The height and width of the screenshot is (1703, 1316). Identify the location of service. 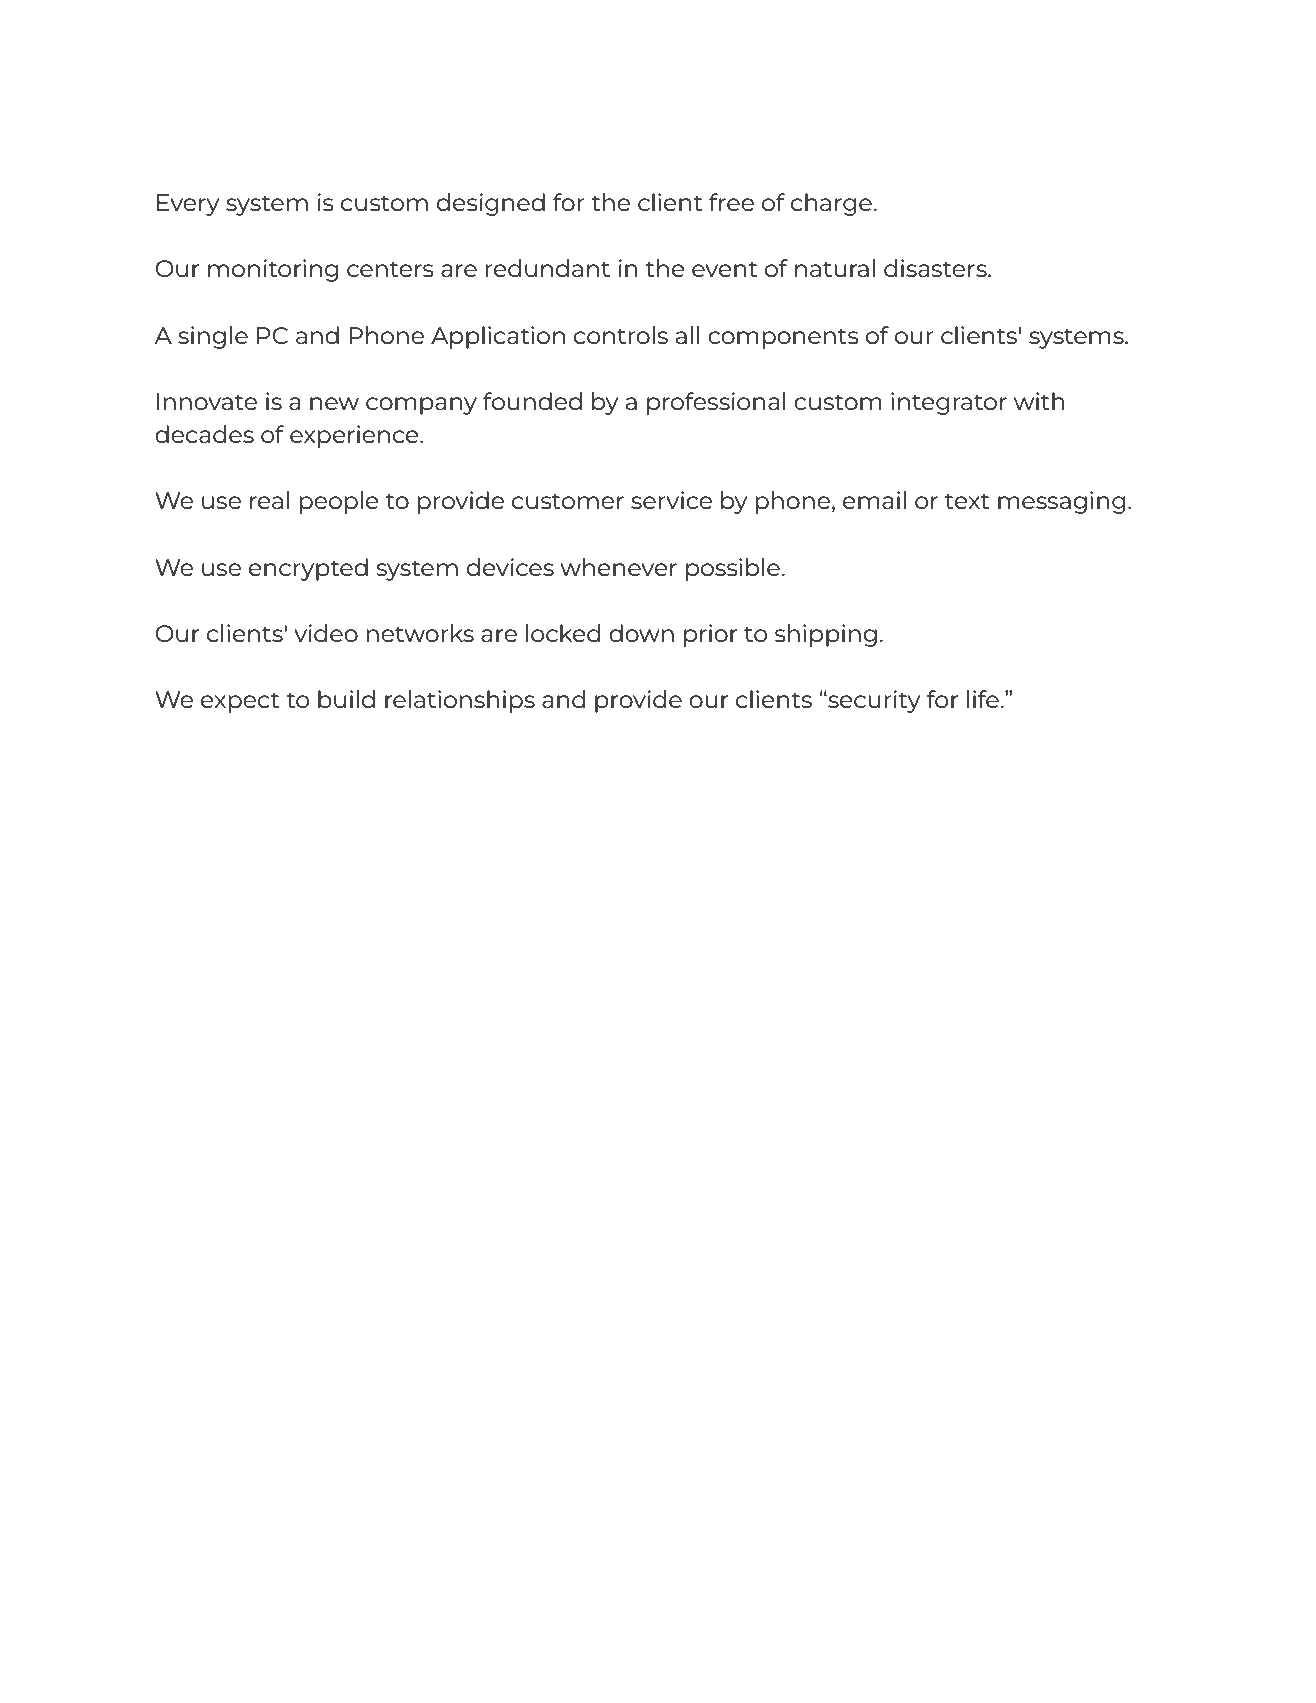
(671, 500).
